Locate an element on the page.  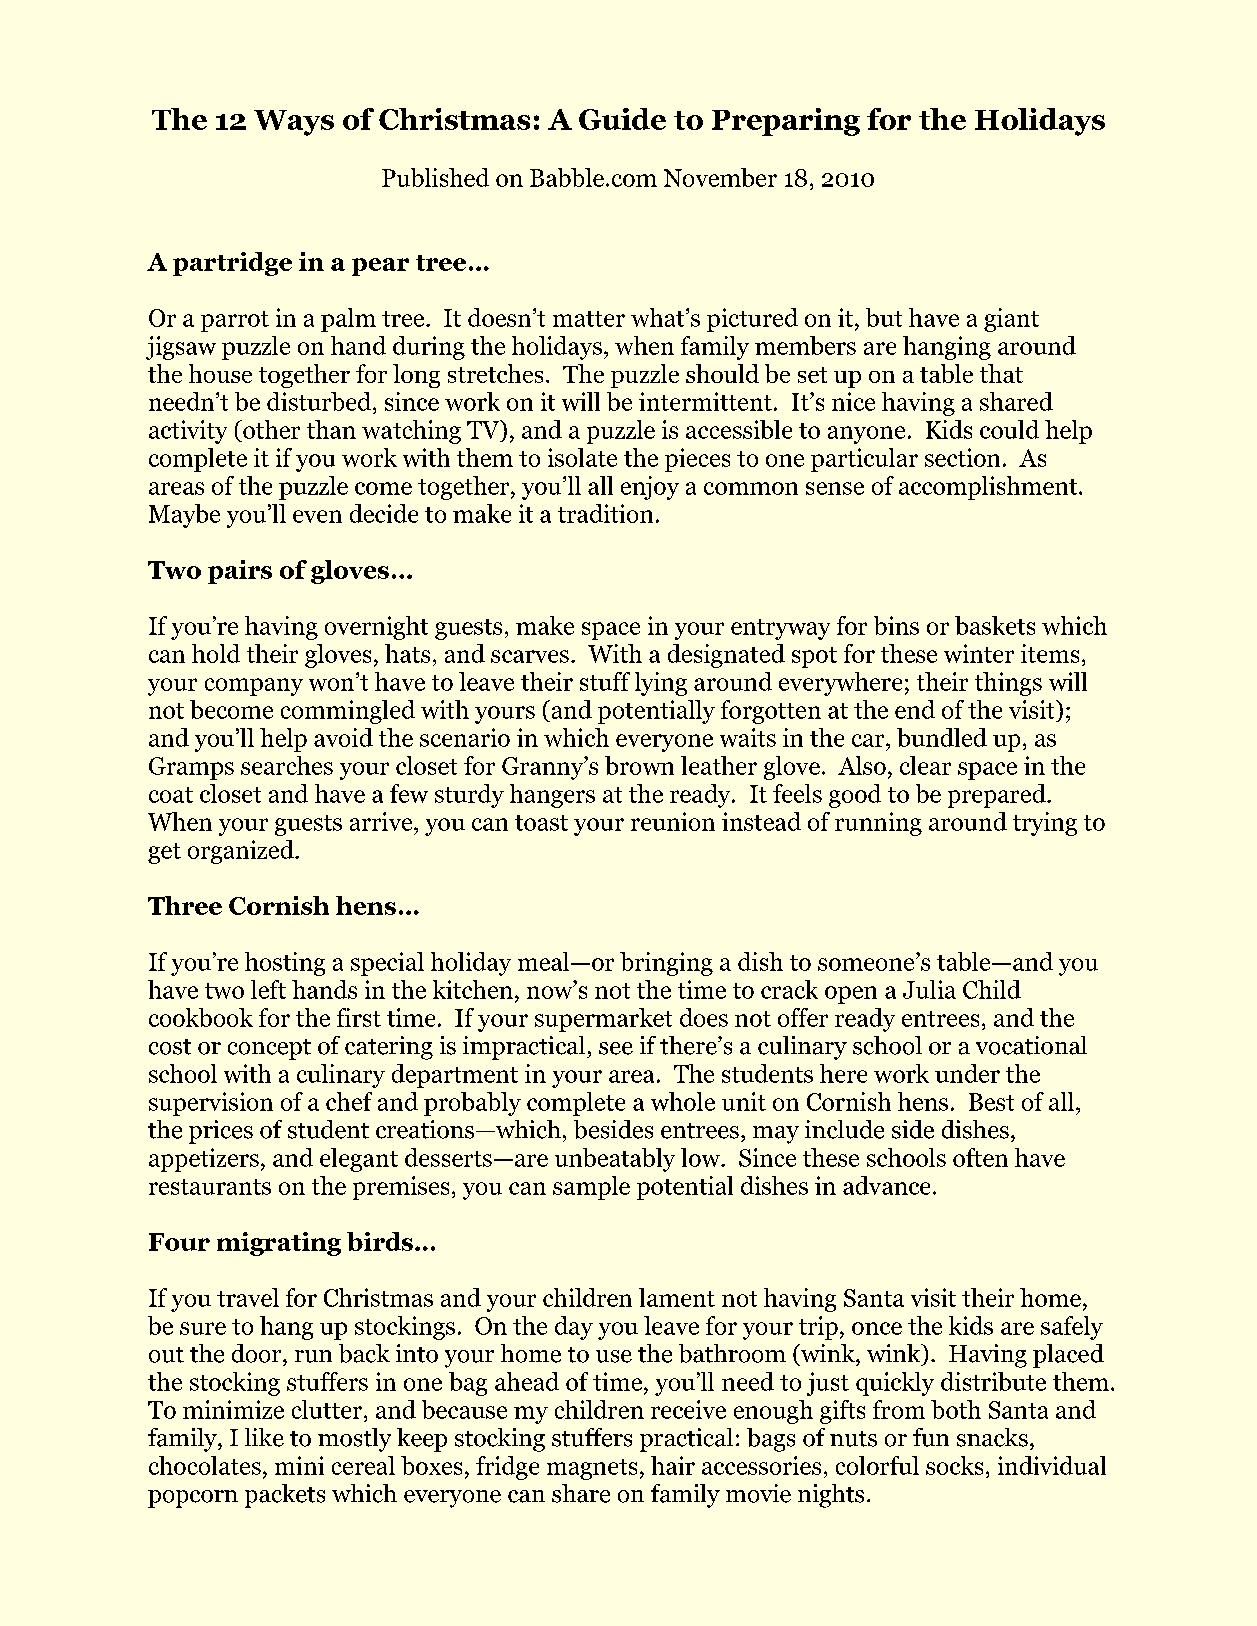
unbeatably is located at coordinates (615, 1160).
